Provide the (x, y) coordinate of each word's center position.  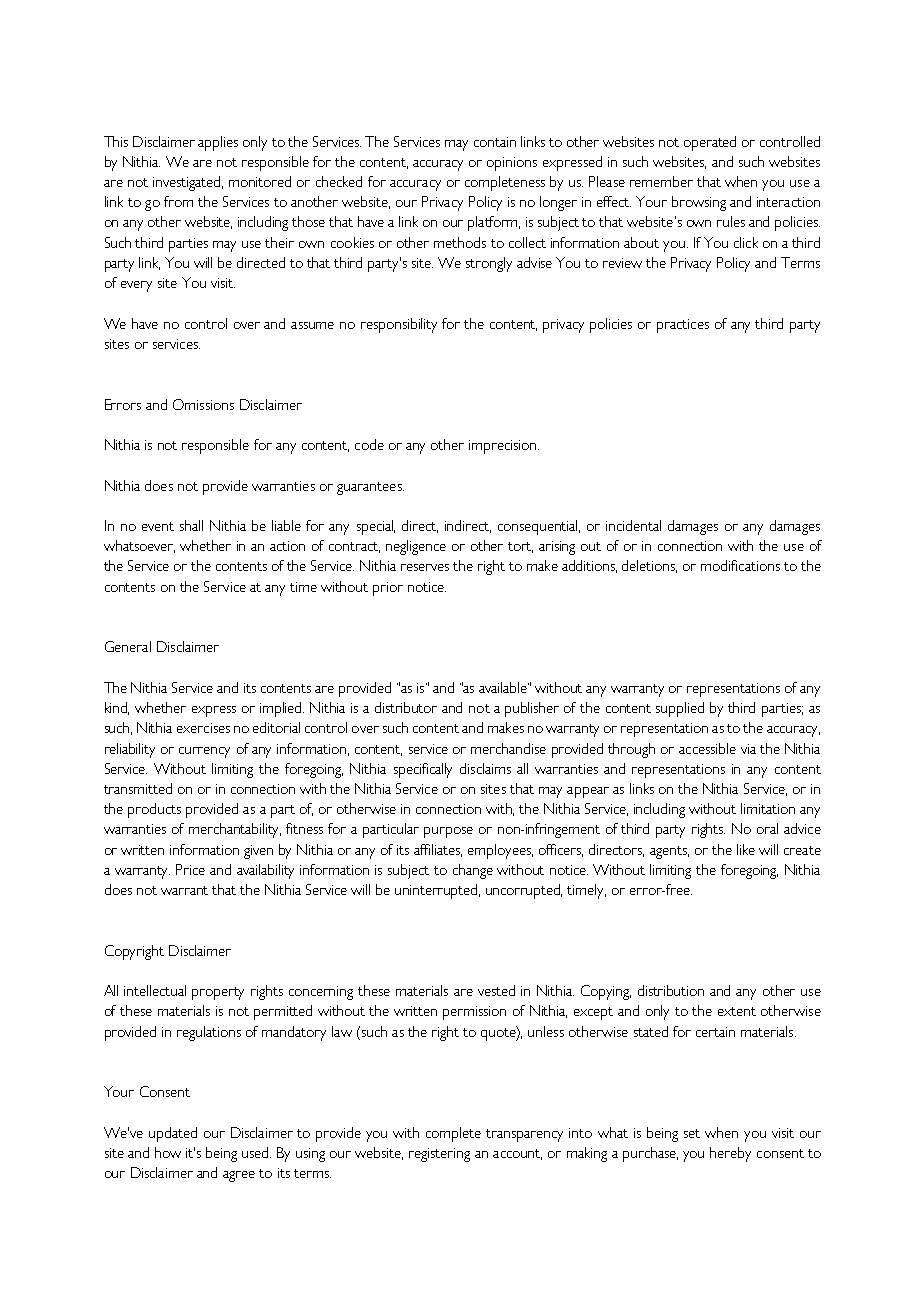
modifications (740, 565)
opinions (512, 164)
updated (173, 1134)
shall (191, 525)
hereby (730, 1154)
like (746, 849)
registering (439, 1155)
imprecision (504, 447)
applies (218, 143)
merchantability (235, 830)
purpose (448, 832)
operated (710, 143)
